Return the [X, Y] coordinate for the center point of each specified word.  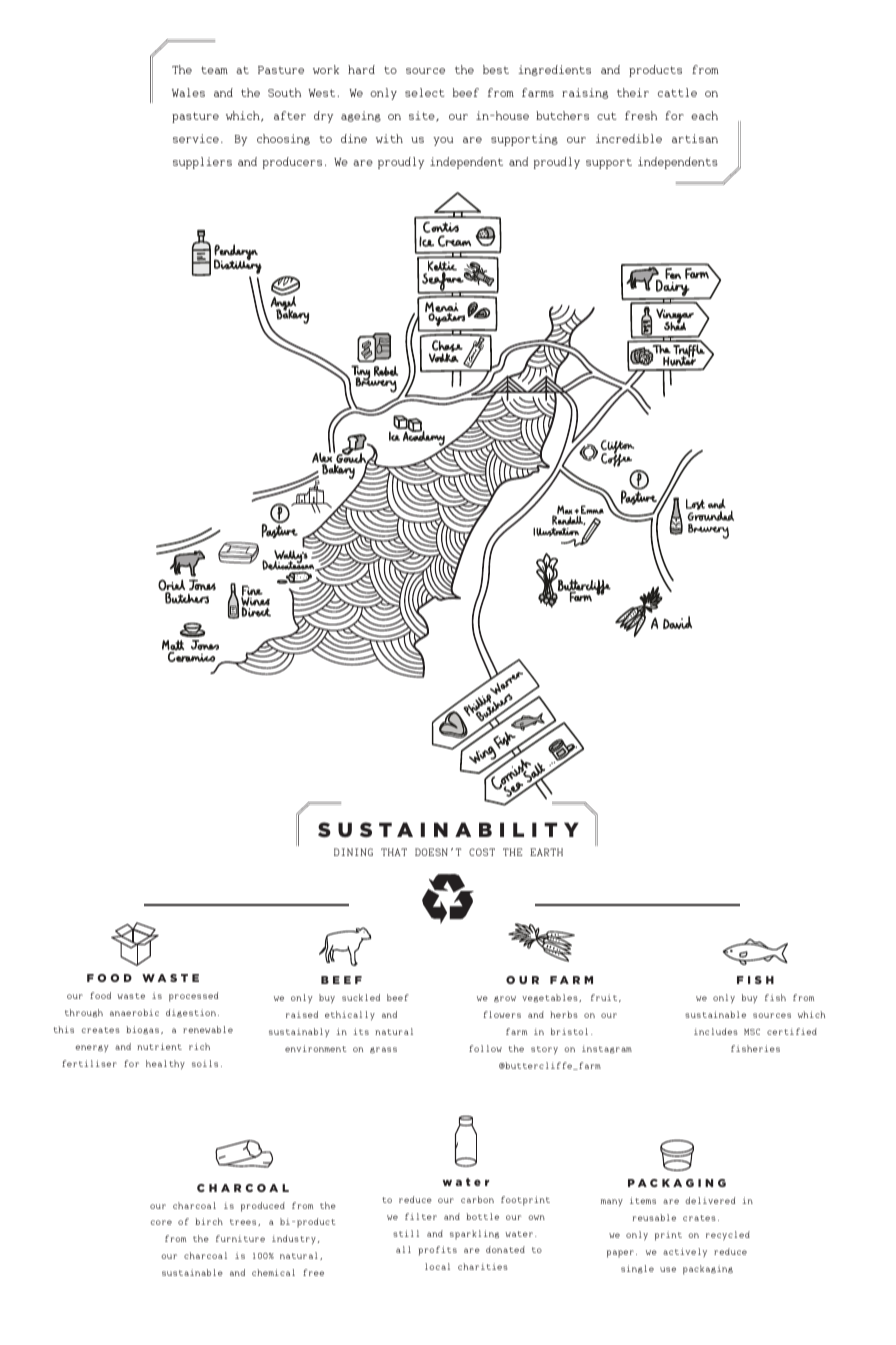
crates [699, 1218]
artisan [695, 138]
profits [437, 1251]
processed [193, 997]
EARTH [546, 852]
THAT [394, 852]
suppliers [202, 163]
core [161, 1222]
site [423, 116]
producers [292, 163]
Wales [188, 92]
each [704, 115]
